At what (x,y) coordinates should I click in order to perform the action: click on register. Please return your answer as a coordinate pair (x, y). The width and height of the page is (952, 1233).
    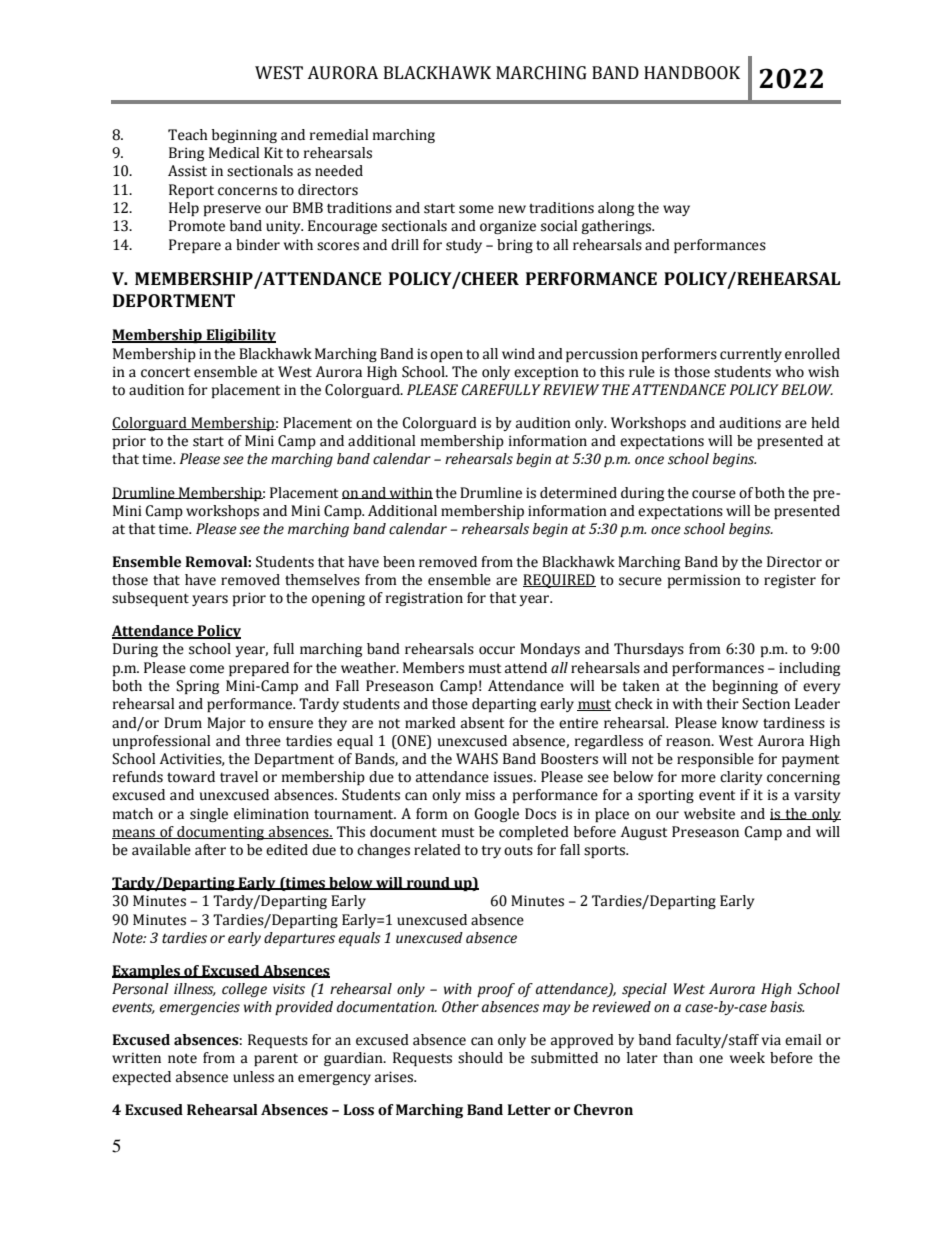
    Looking at the image, I should click on (790, 581).
